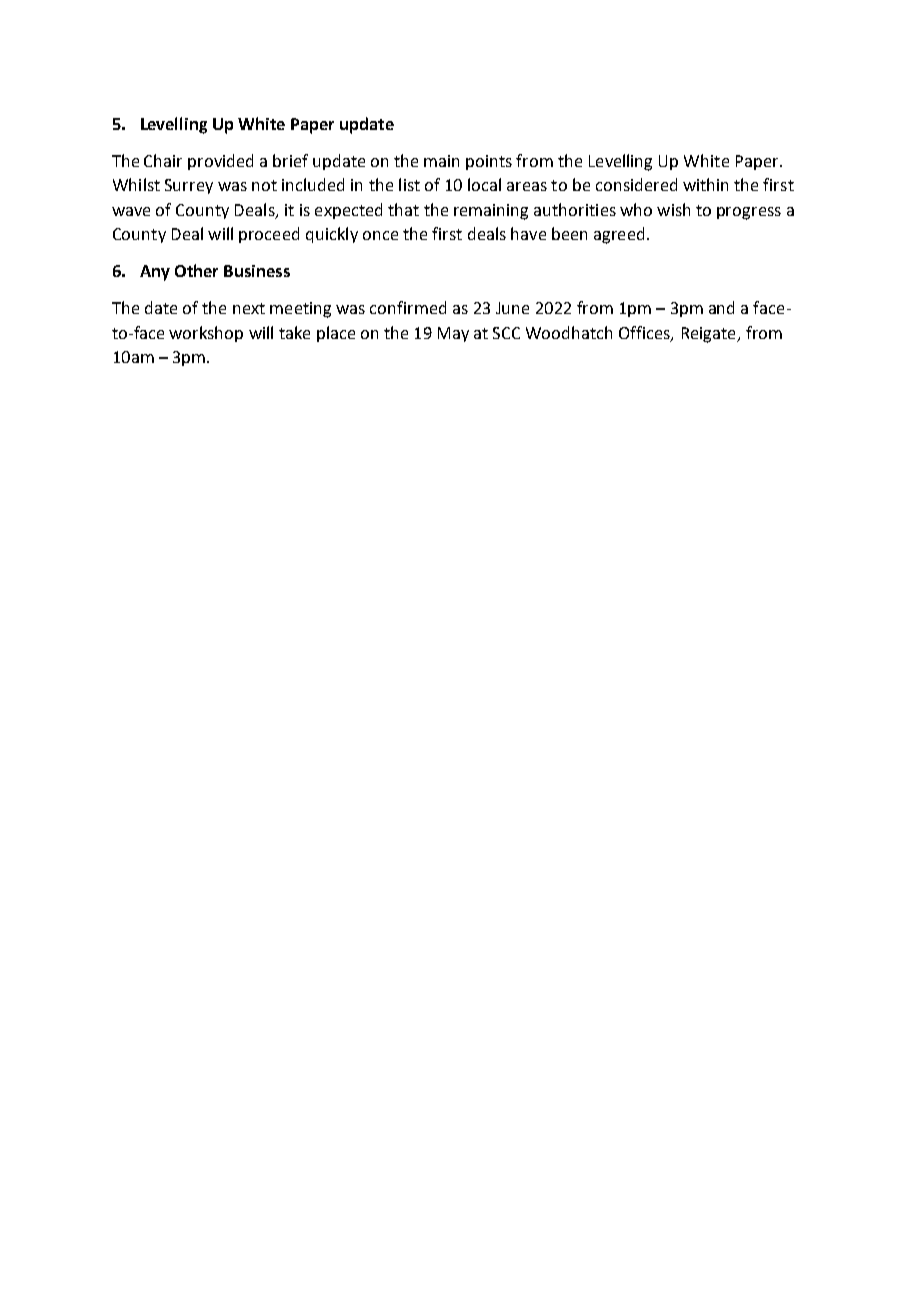 This image has height=1308, width=924. Describe the element at coordinates (269, 235) in the image. I see `proceed` at that location.
